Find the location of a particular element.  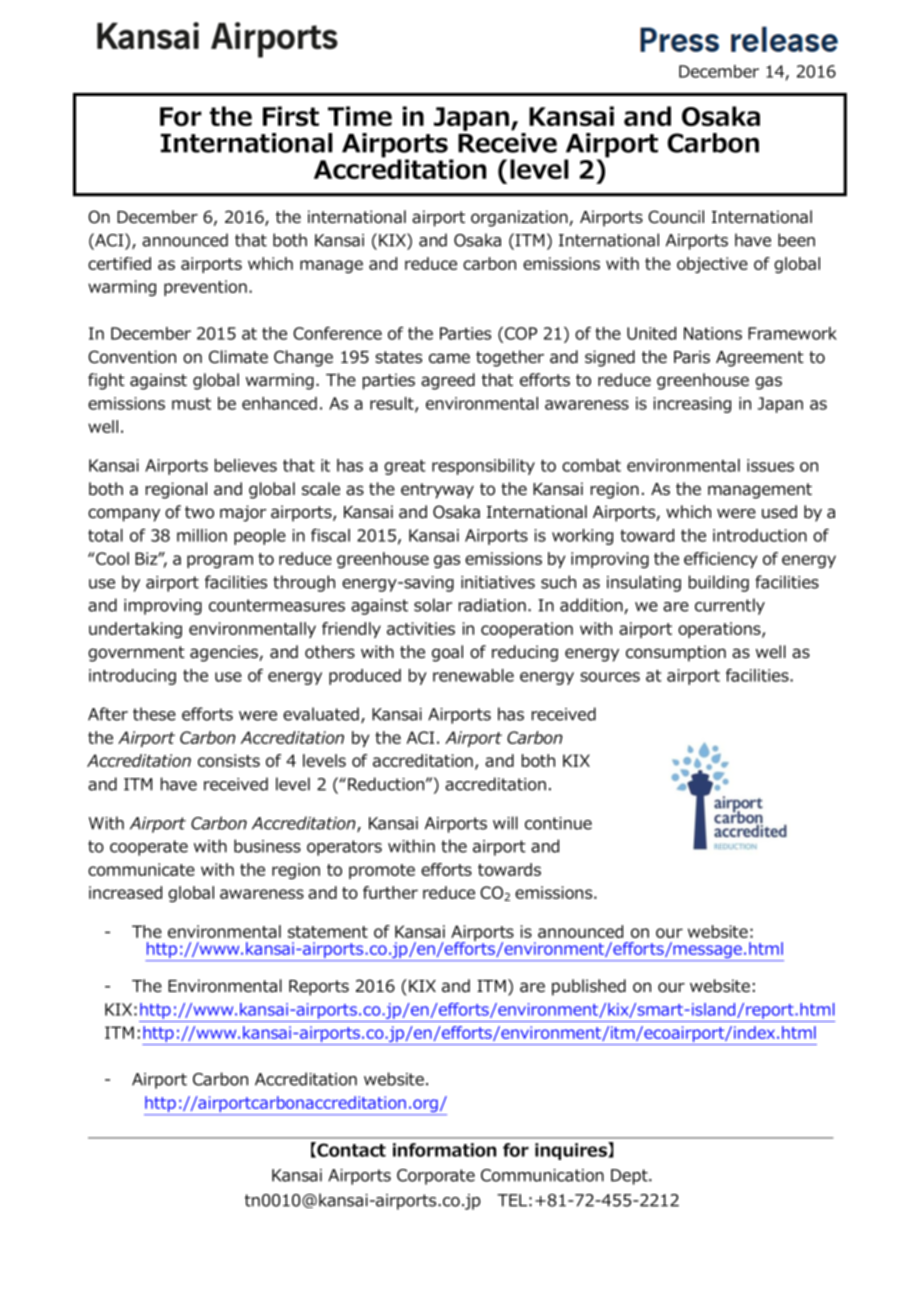

agencies is located at coordinates (225, 653).
